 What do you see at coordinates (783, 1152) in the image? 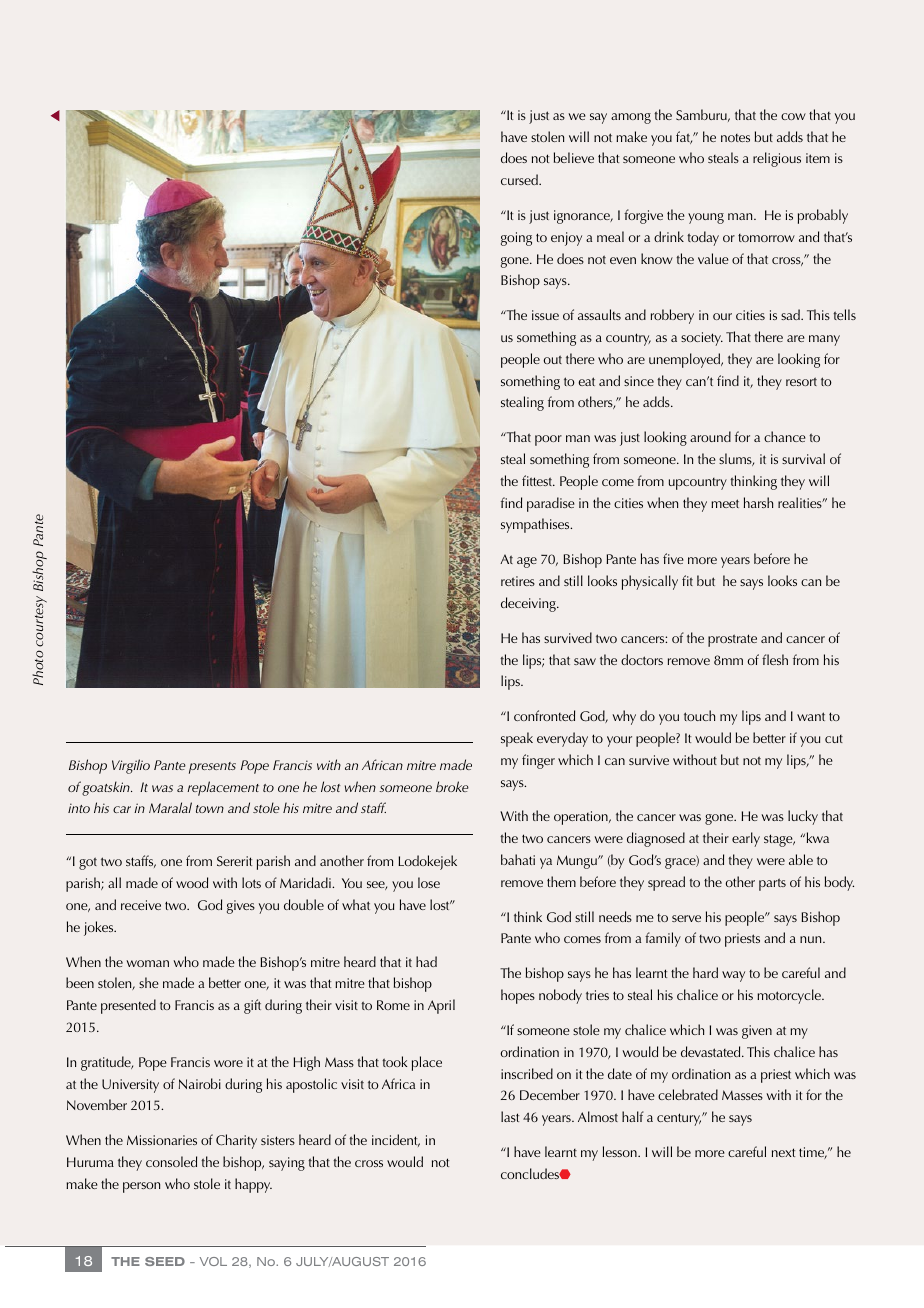
I see `next` at bounding box center [783, 1152].
